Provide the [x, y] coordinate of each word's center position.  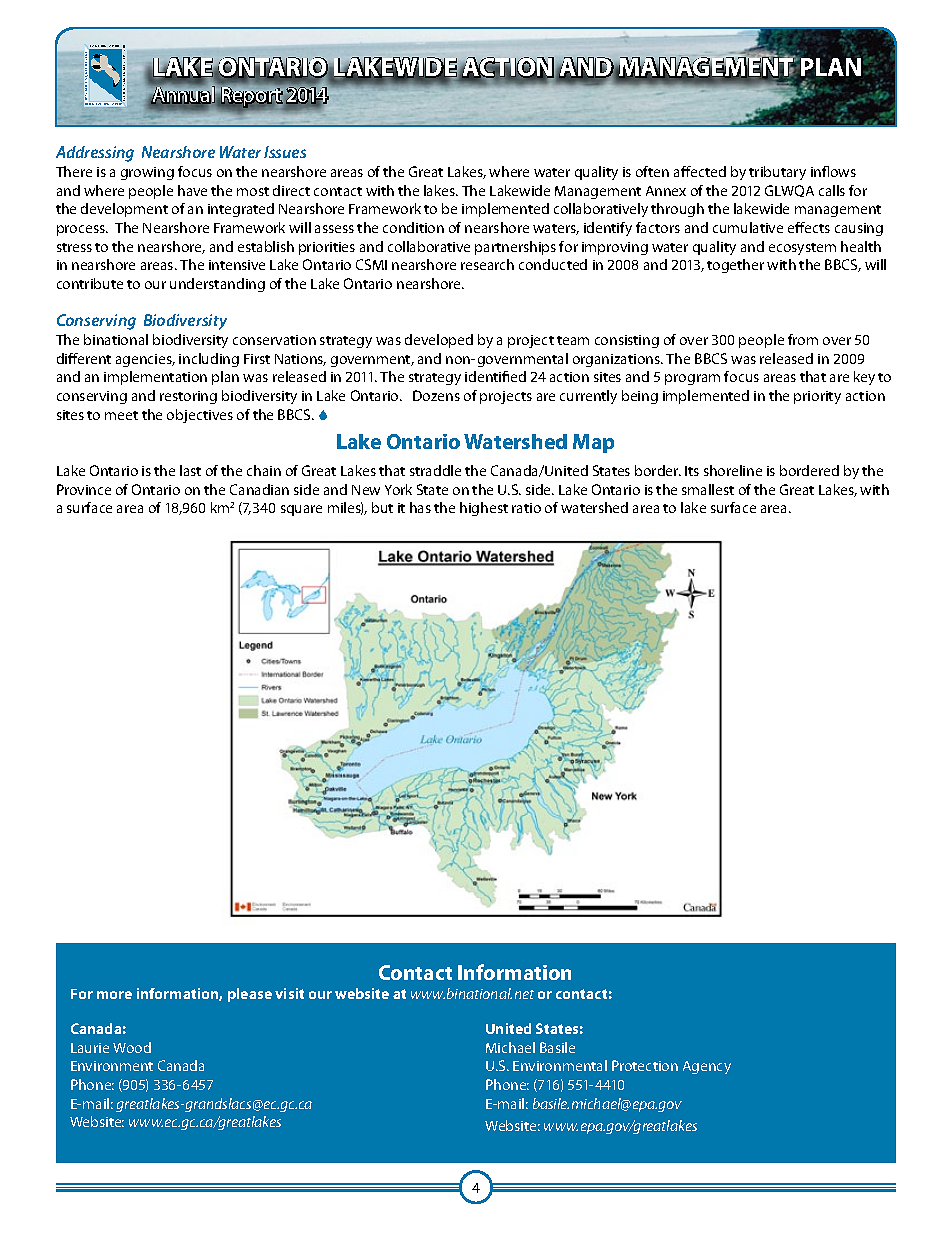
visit [289, 993]
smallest [708, 489]
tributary [777, 173]
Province [84, 489]
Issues [285, 152]
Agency [707, 1067]
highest [484, 509]
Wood [132, 1047]
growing [147, 173]
